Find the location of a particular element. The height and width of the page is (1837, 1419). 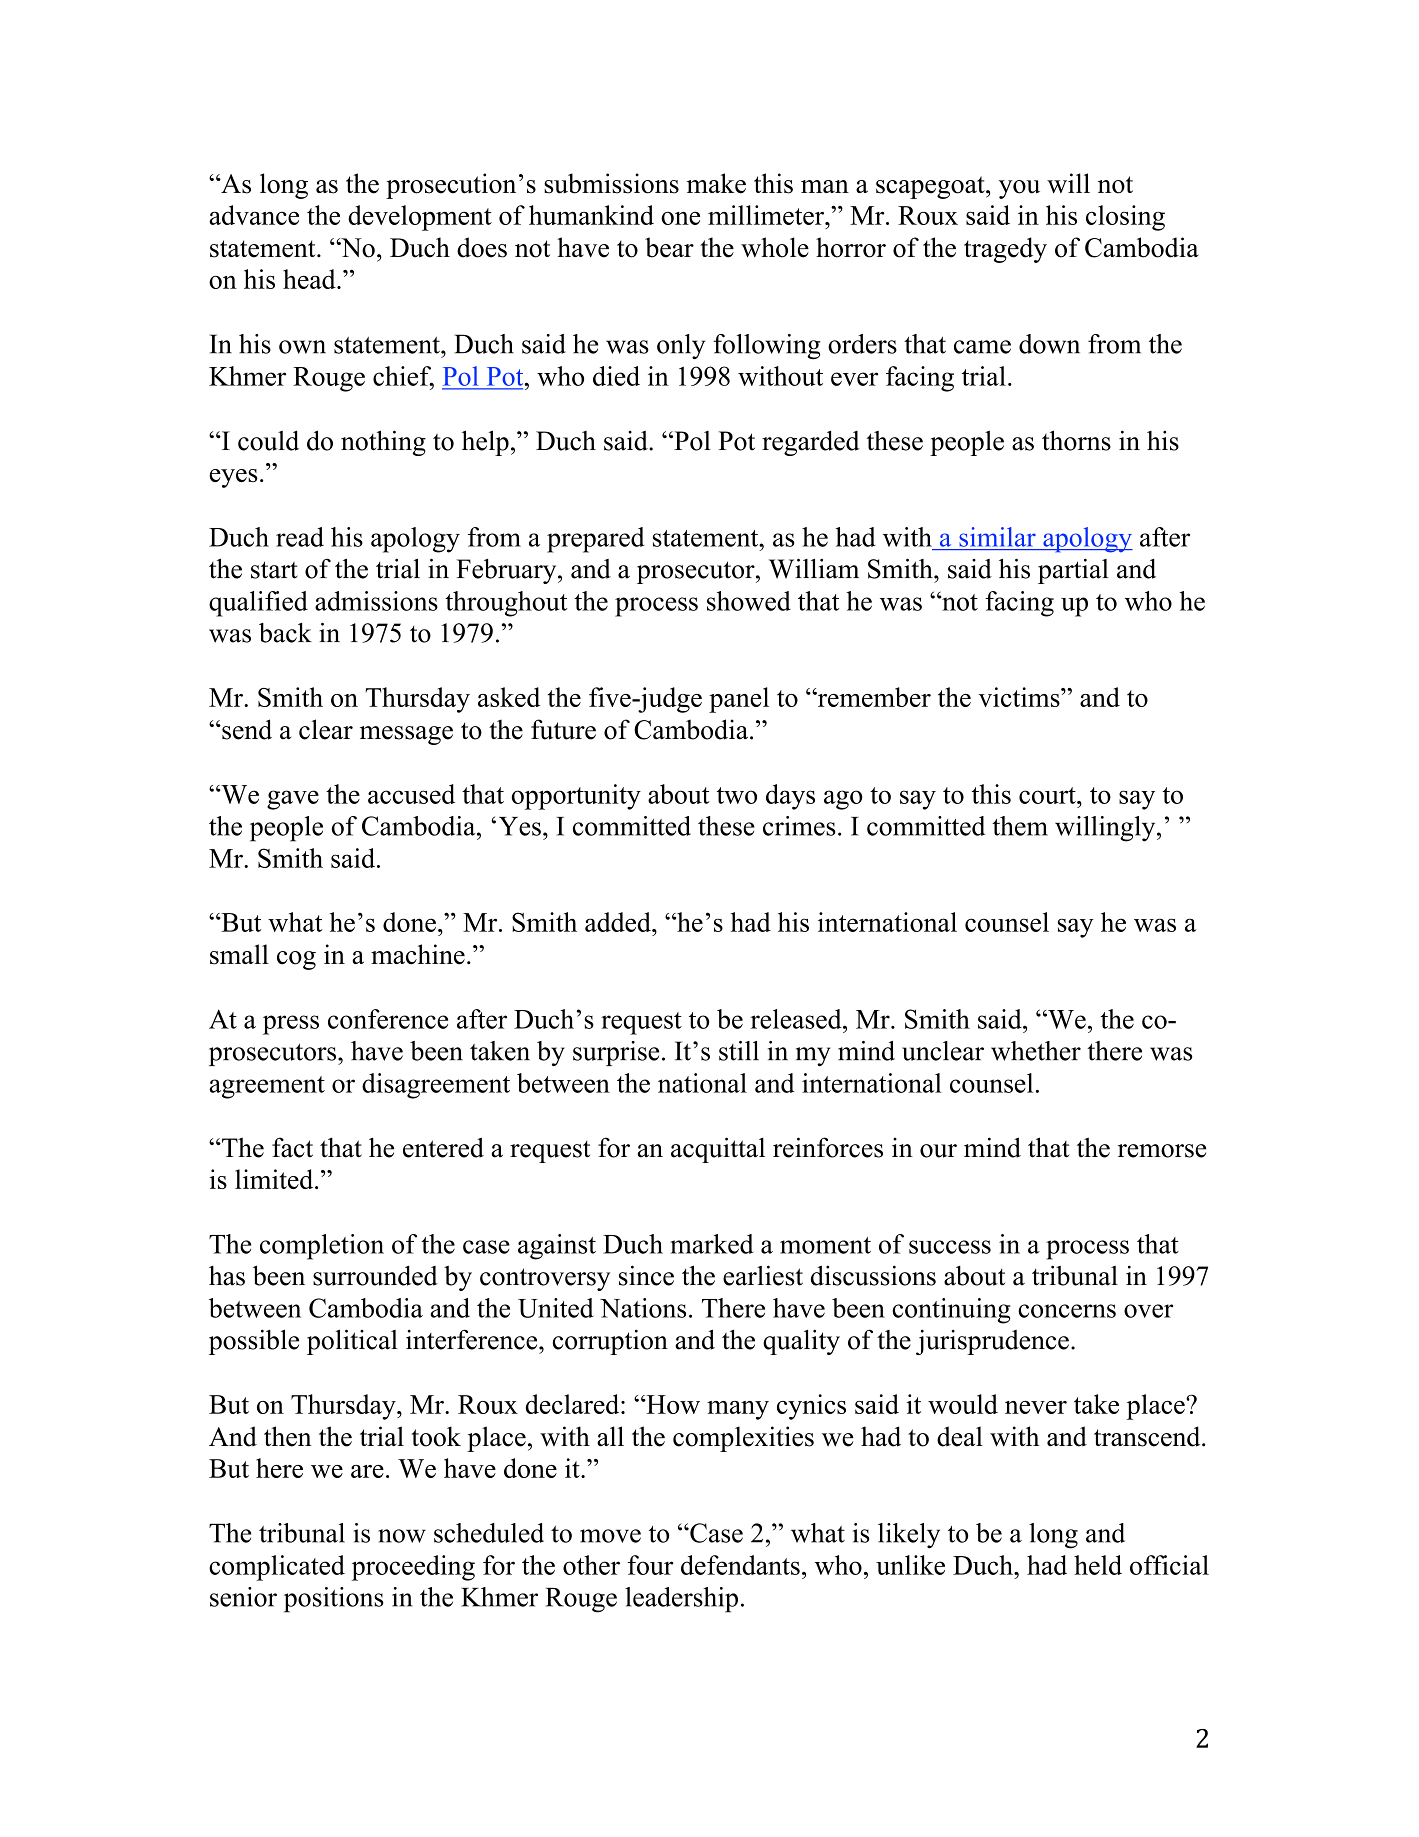

head is located at coordinates (310, 279).
